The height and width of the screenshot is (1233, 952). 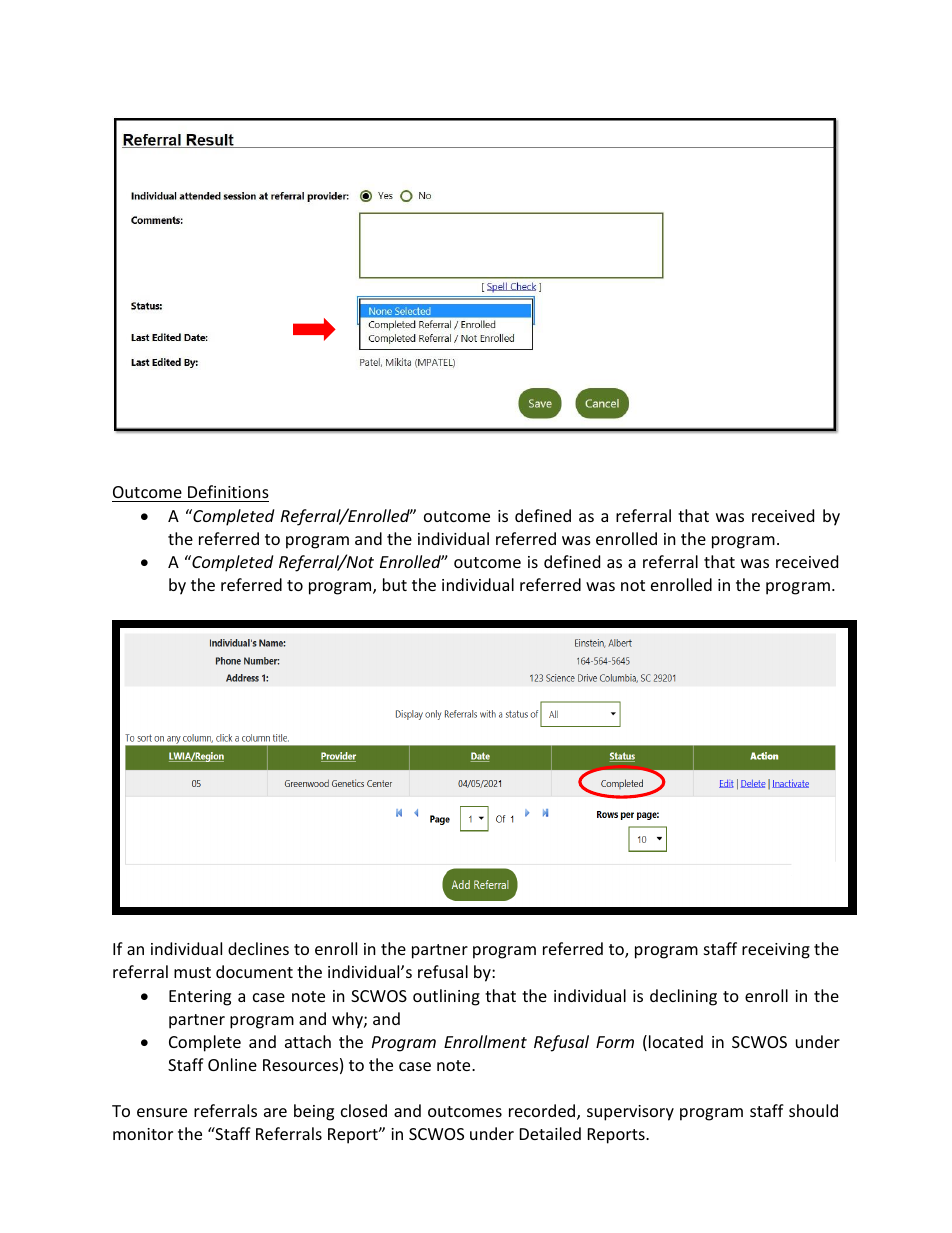 What do you see at coordinates (254, 971) in the screenshot?
I see `document` at bounding box center [254, 971].
